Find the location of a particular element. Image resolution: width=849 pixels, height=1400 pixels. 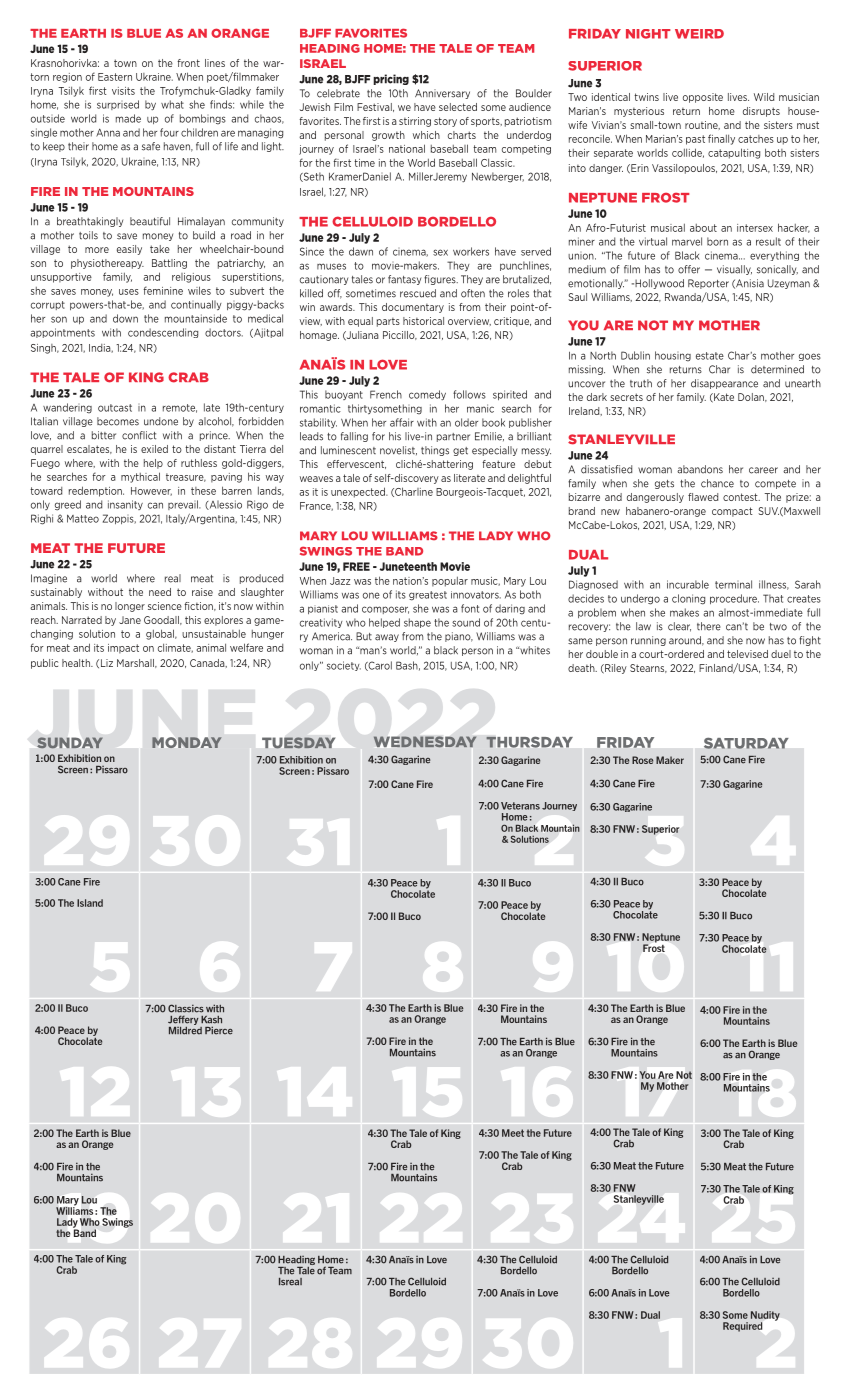

chance is located at coordinates (717, 483).
